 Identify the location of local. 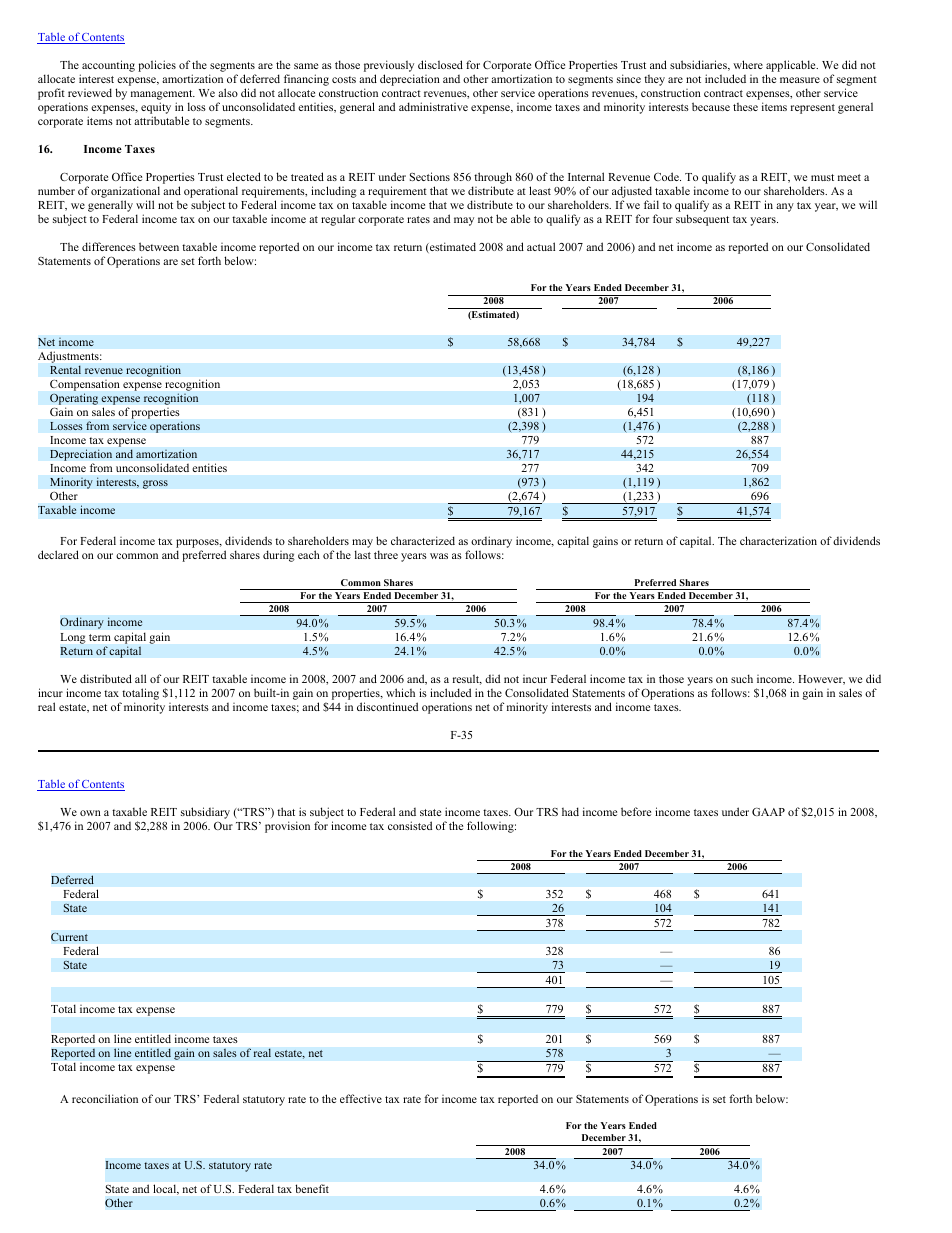
(166, 1189).
